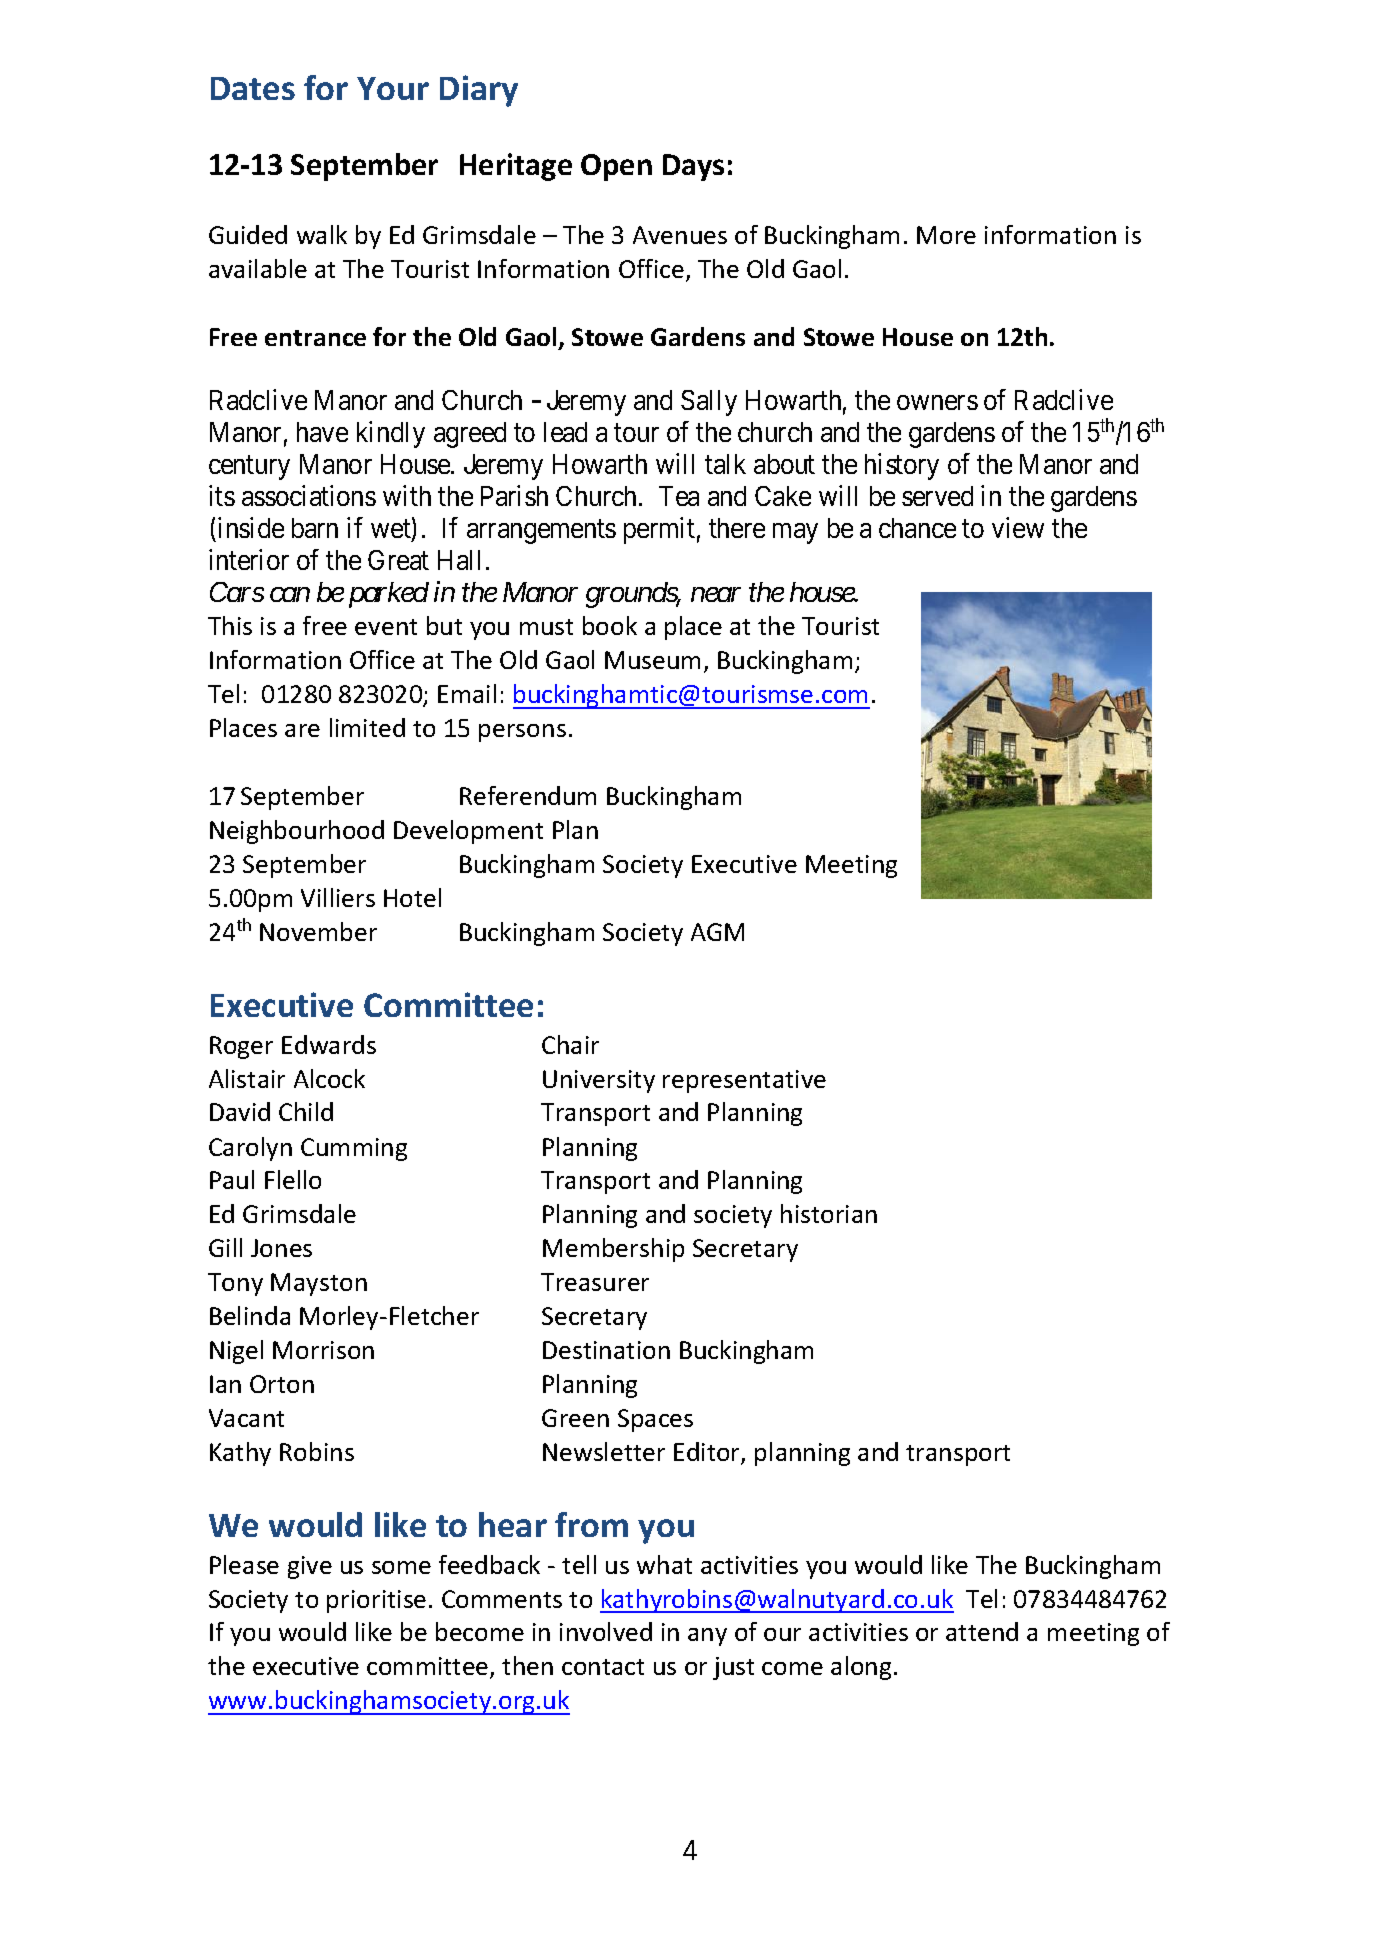 This screenshot has height=1949, width=1378. I want to click on are, so click(302, 730).
